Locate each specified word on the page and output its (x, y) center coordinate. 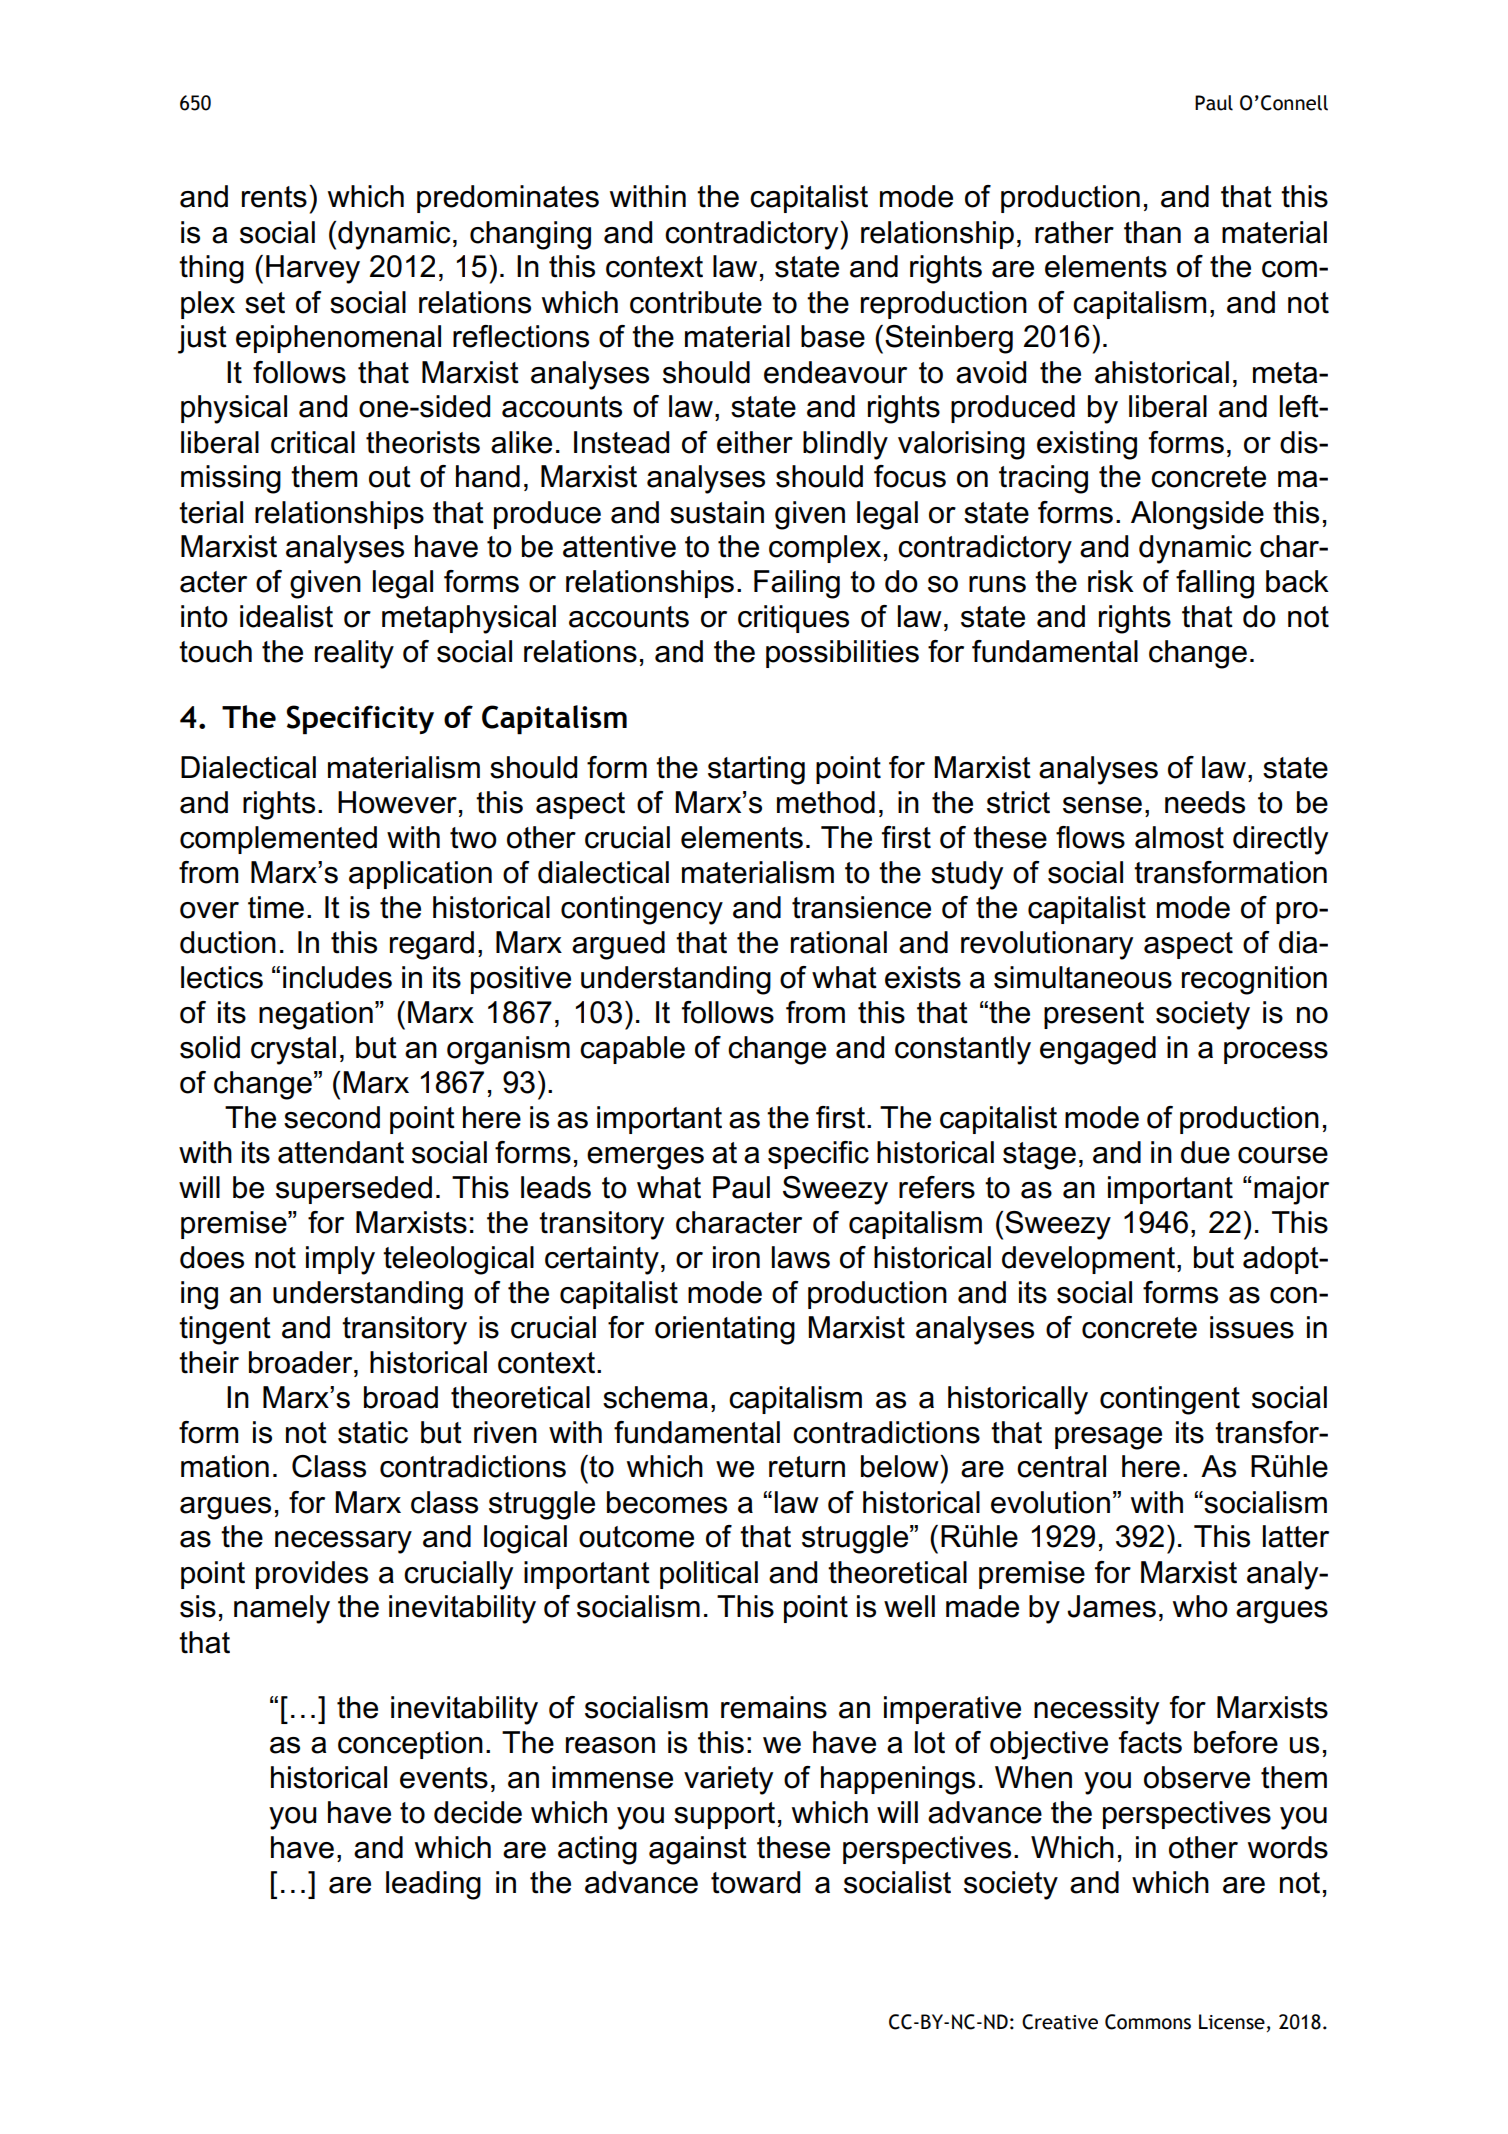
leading (433, 1885)
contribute (696, 302)
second (332, 1117)
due (1205, 1152)
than (1152, 232)
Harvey (313, 269)
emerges (645, 1158)
